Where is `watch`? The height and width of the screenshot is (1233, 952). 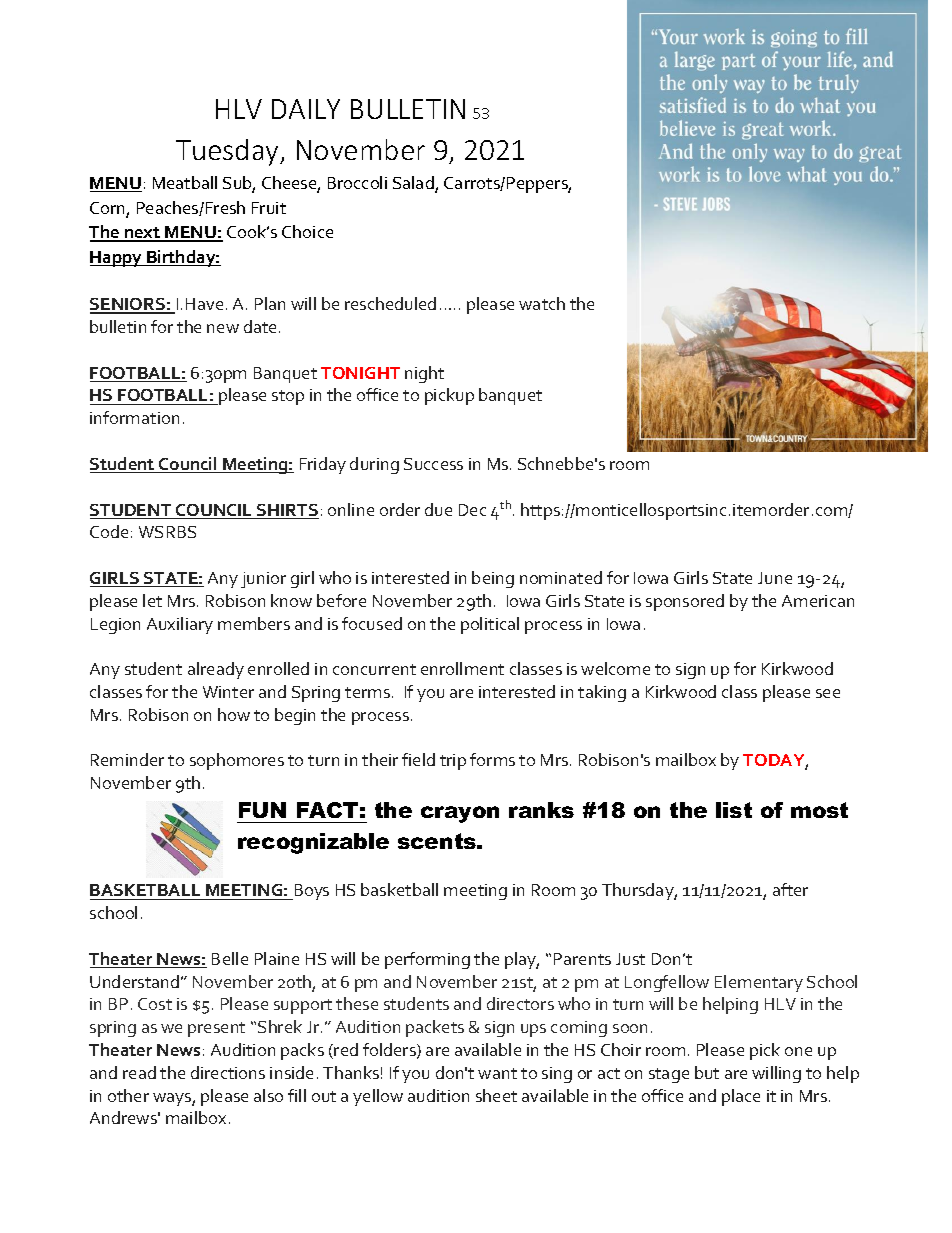
watch is located at coordinates (542, 303).
